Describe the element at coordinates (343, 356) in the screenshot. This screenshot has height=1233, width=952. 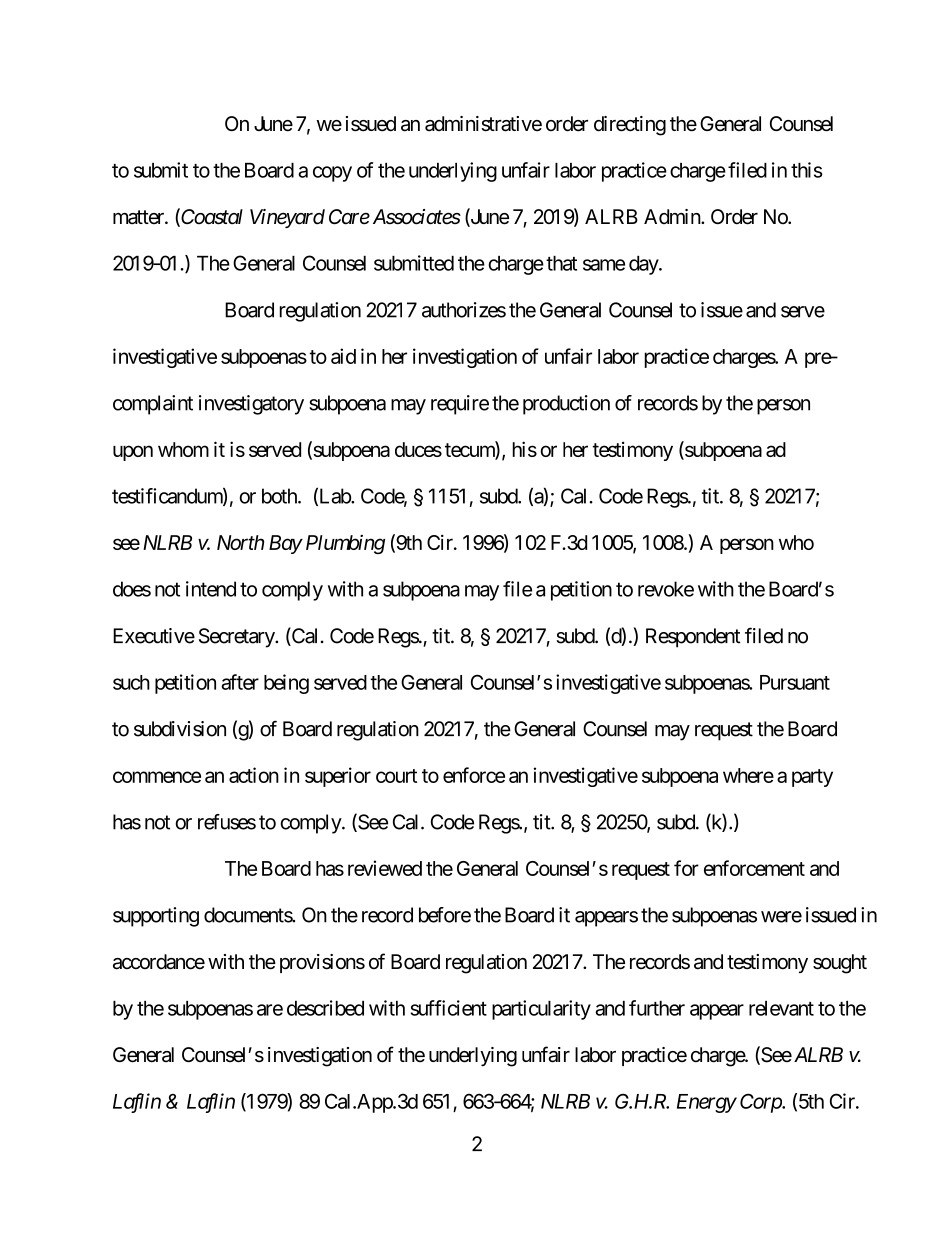
I see `aid` at that location.
